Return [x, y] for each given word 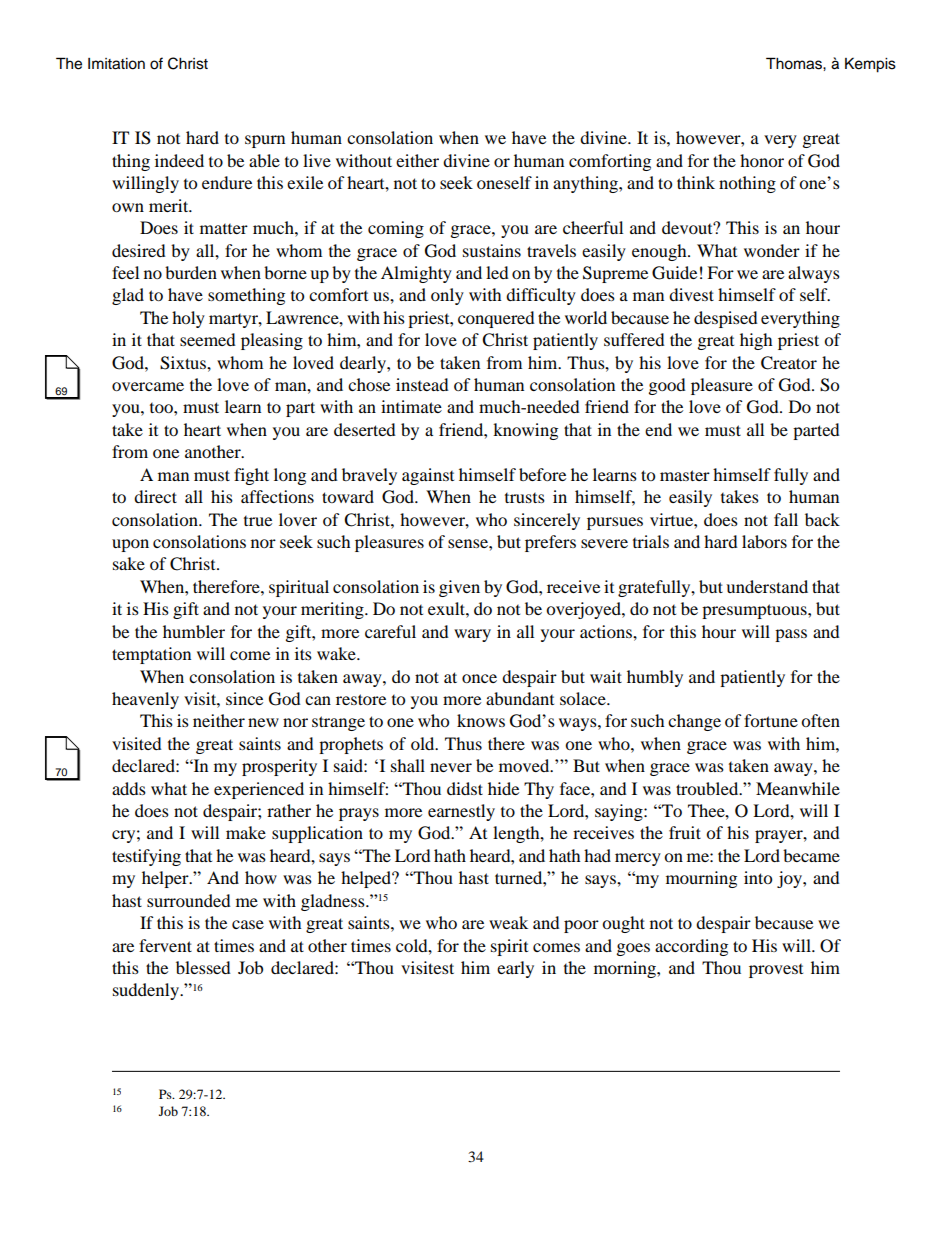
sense [469, 543]
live [317, 160]
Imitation [116, 64]
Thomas [795, 63]
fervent [165, 945]
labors [764, 541]
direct [155, 496]
